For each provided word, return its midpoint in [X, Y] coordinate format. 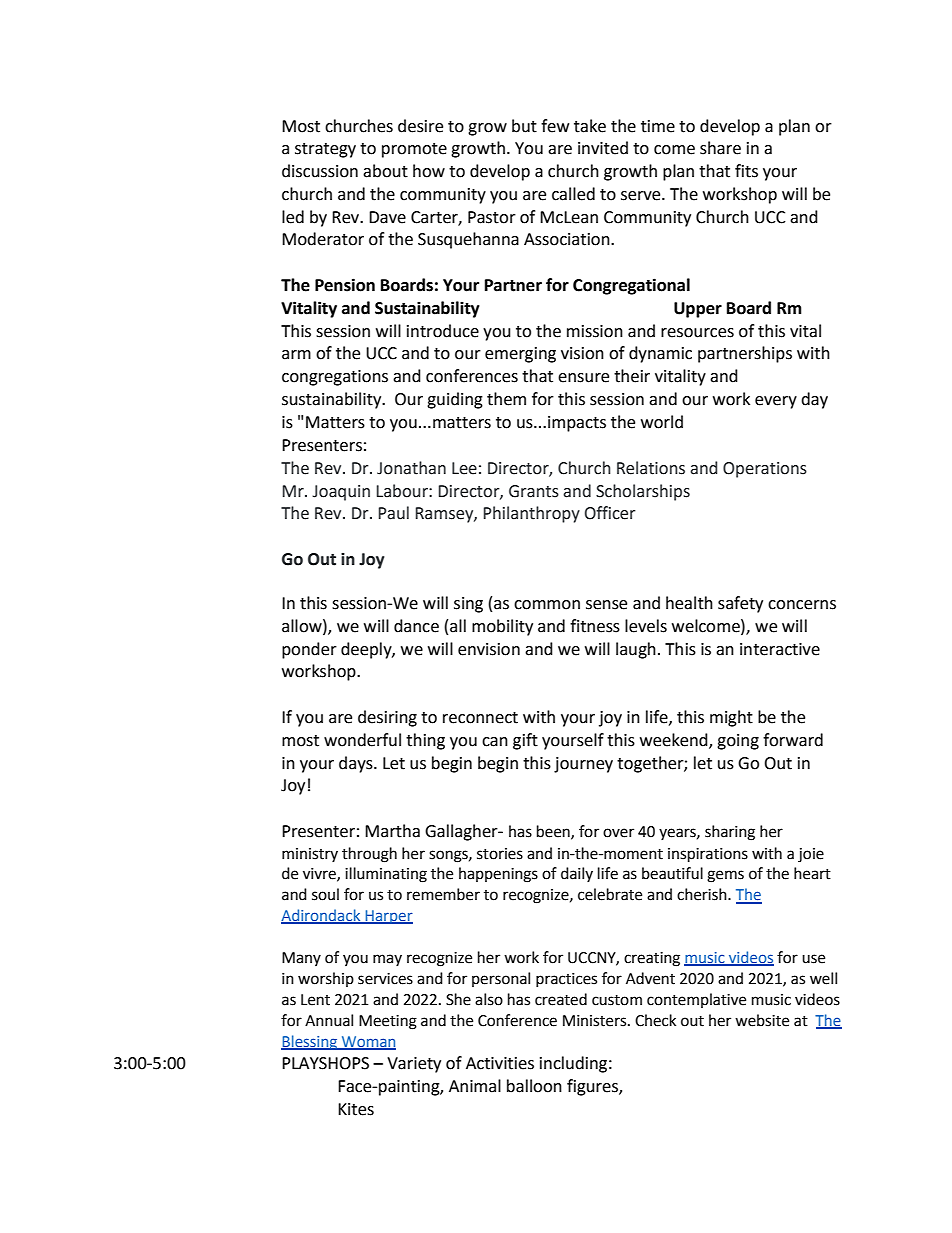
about [385, 171]
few [555, 126]
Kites [356, 1109]
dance [416, 626]
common [547, 605]
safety [740, 604]
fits [746, 171]
